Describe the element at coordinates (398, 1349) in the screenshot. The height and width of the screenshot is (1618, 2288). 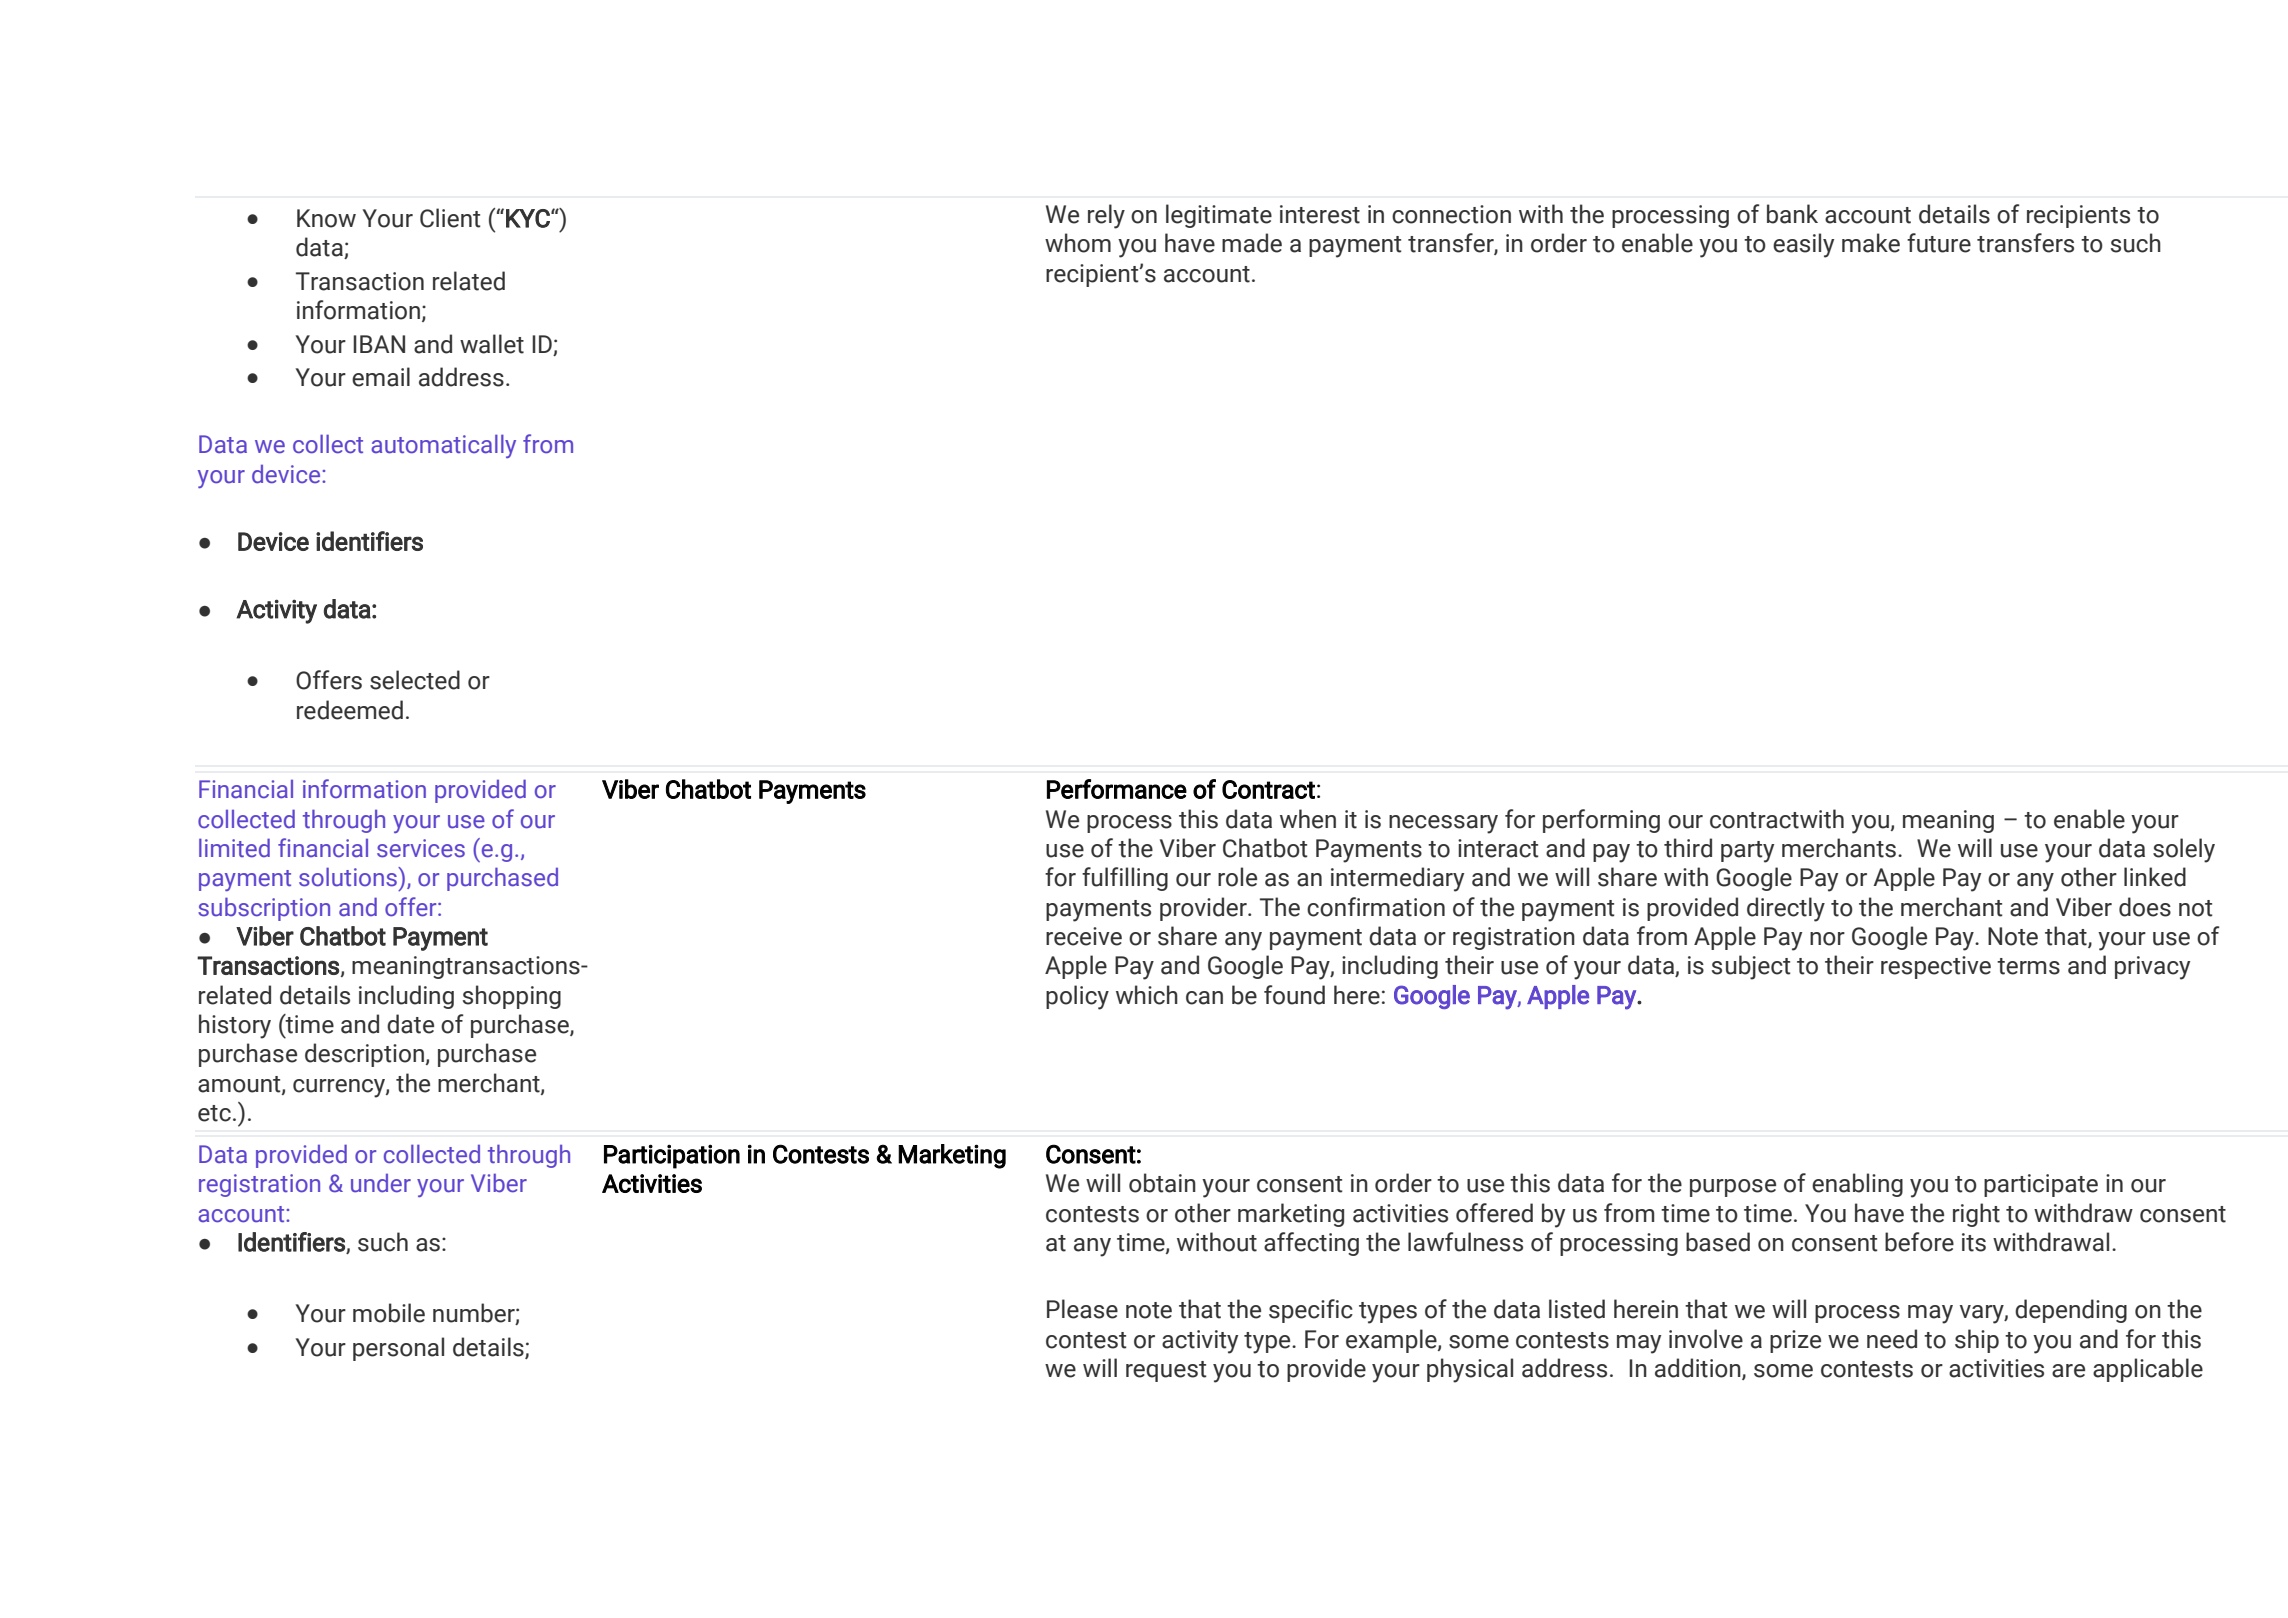
I see `personal` at that location.
